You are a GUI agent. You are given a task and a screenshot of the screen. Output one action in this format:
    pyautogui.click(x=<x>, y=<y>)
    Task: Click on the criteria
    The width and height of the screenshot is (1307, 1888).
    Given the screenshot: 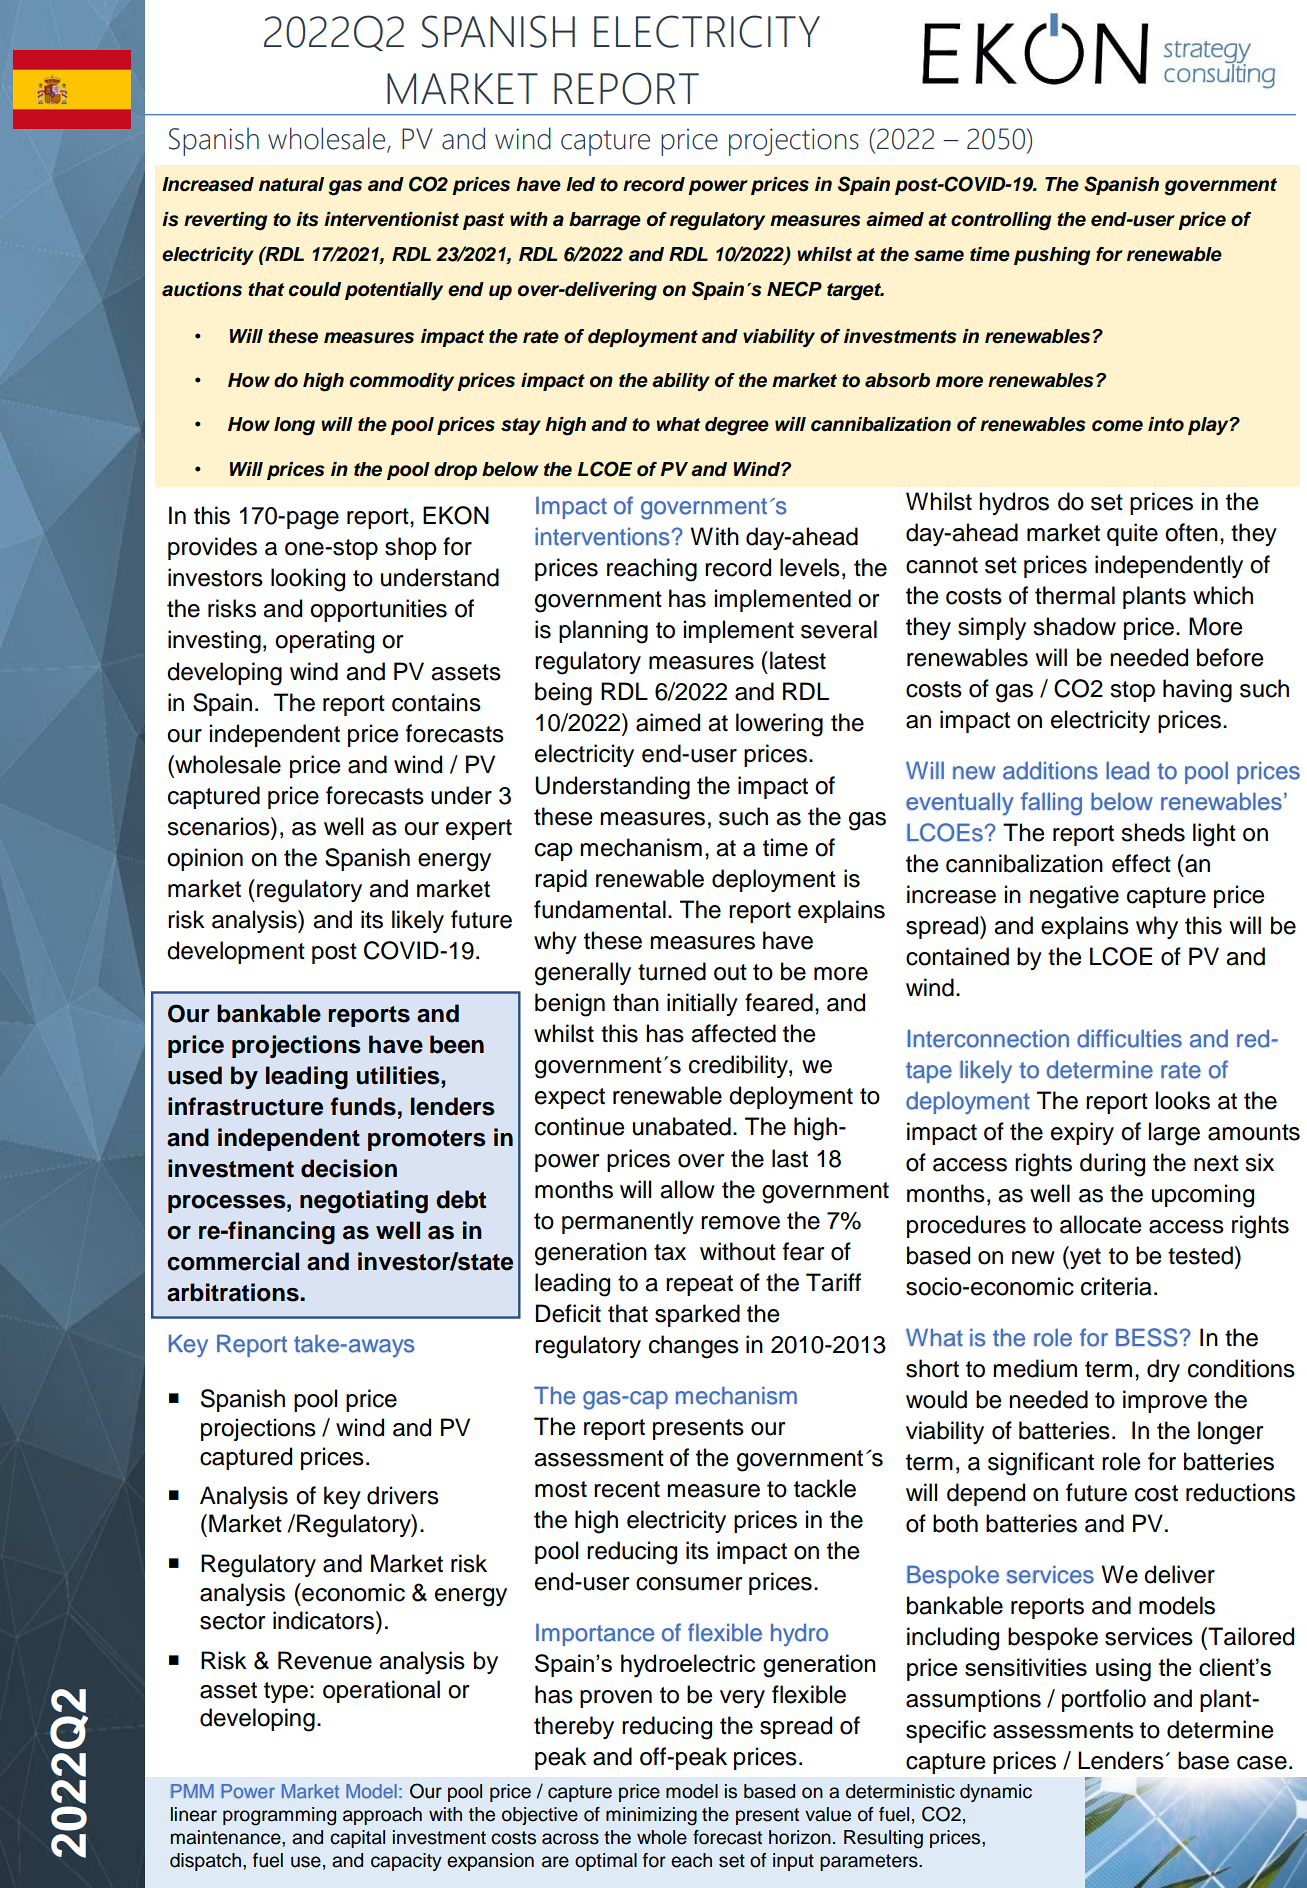 What is the action you would take?
    pyautogui.click(x=1116, y=1286)
